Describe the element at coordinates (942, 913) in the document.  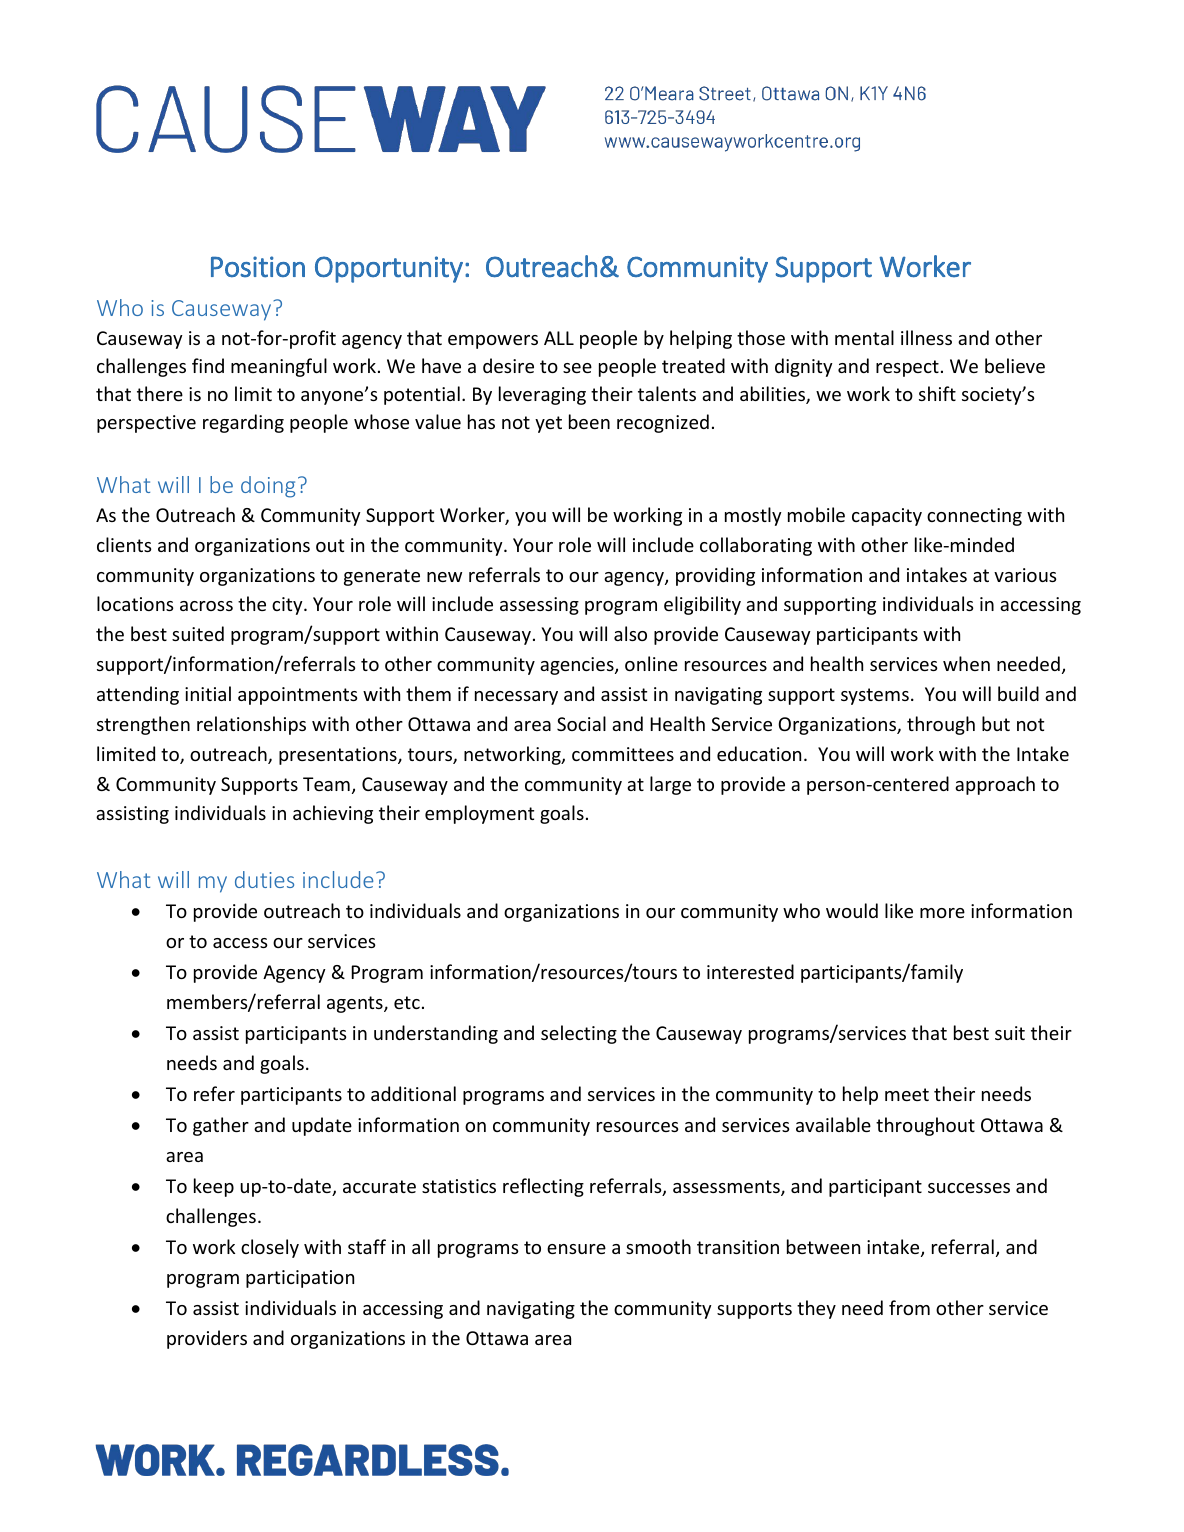
I see `more` at that location.
